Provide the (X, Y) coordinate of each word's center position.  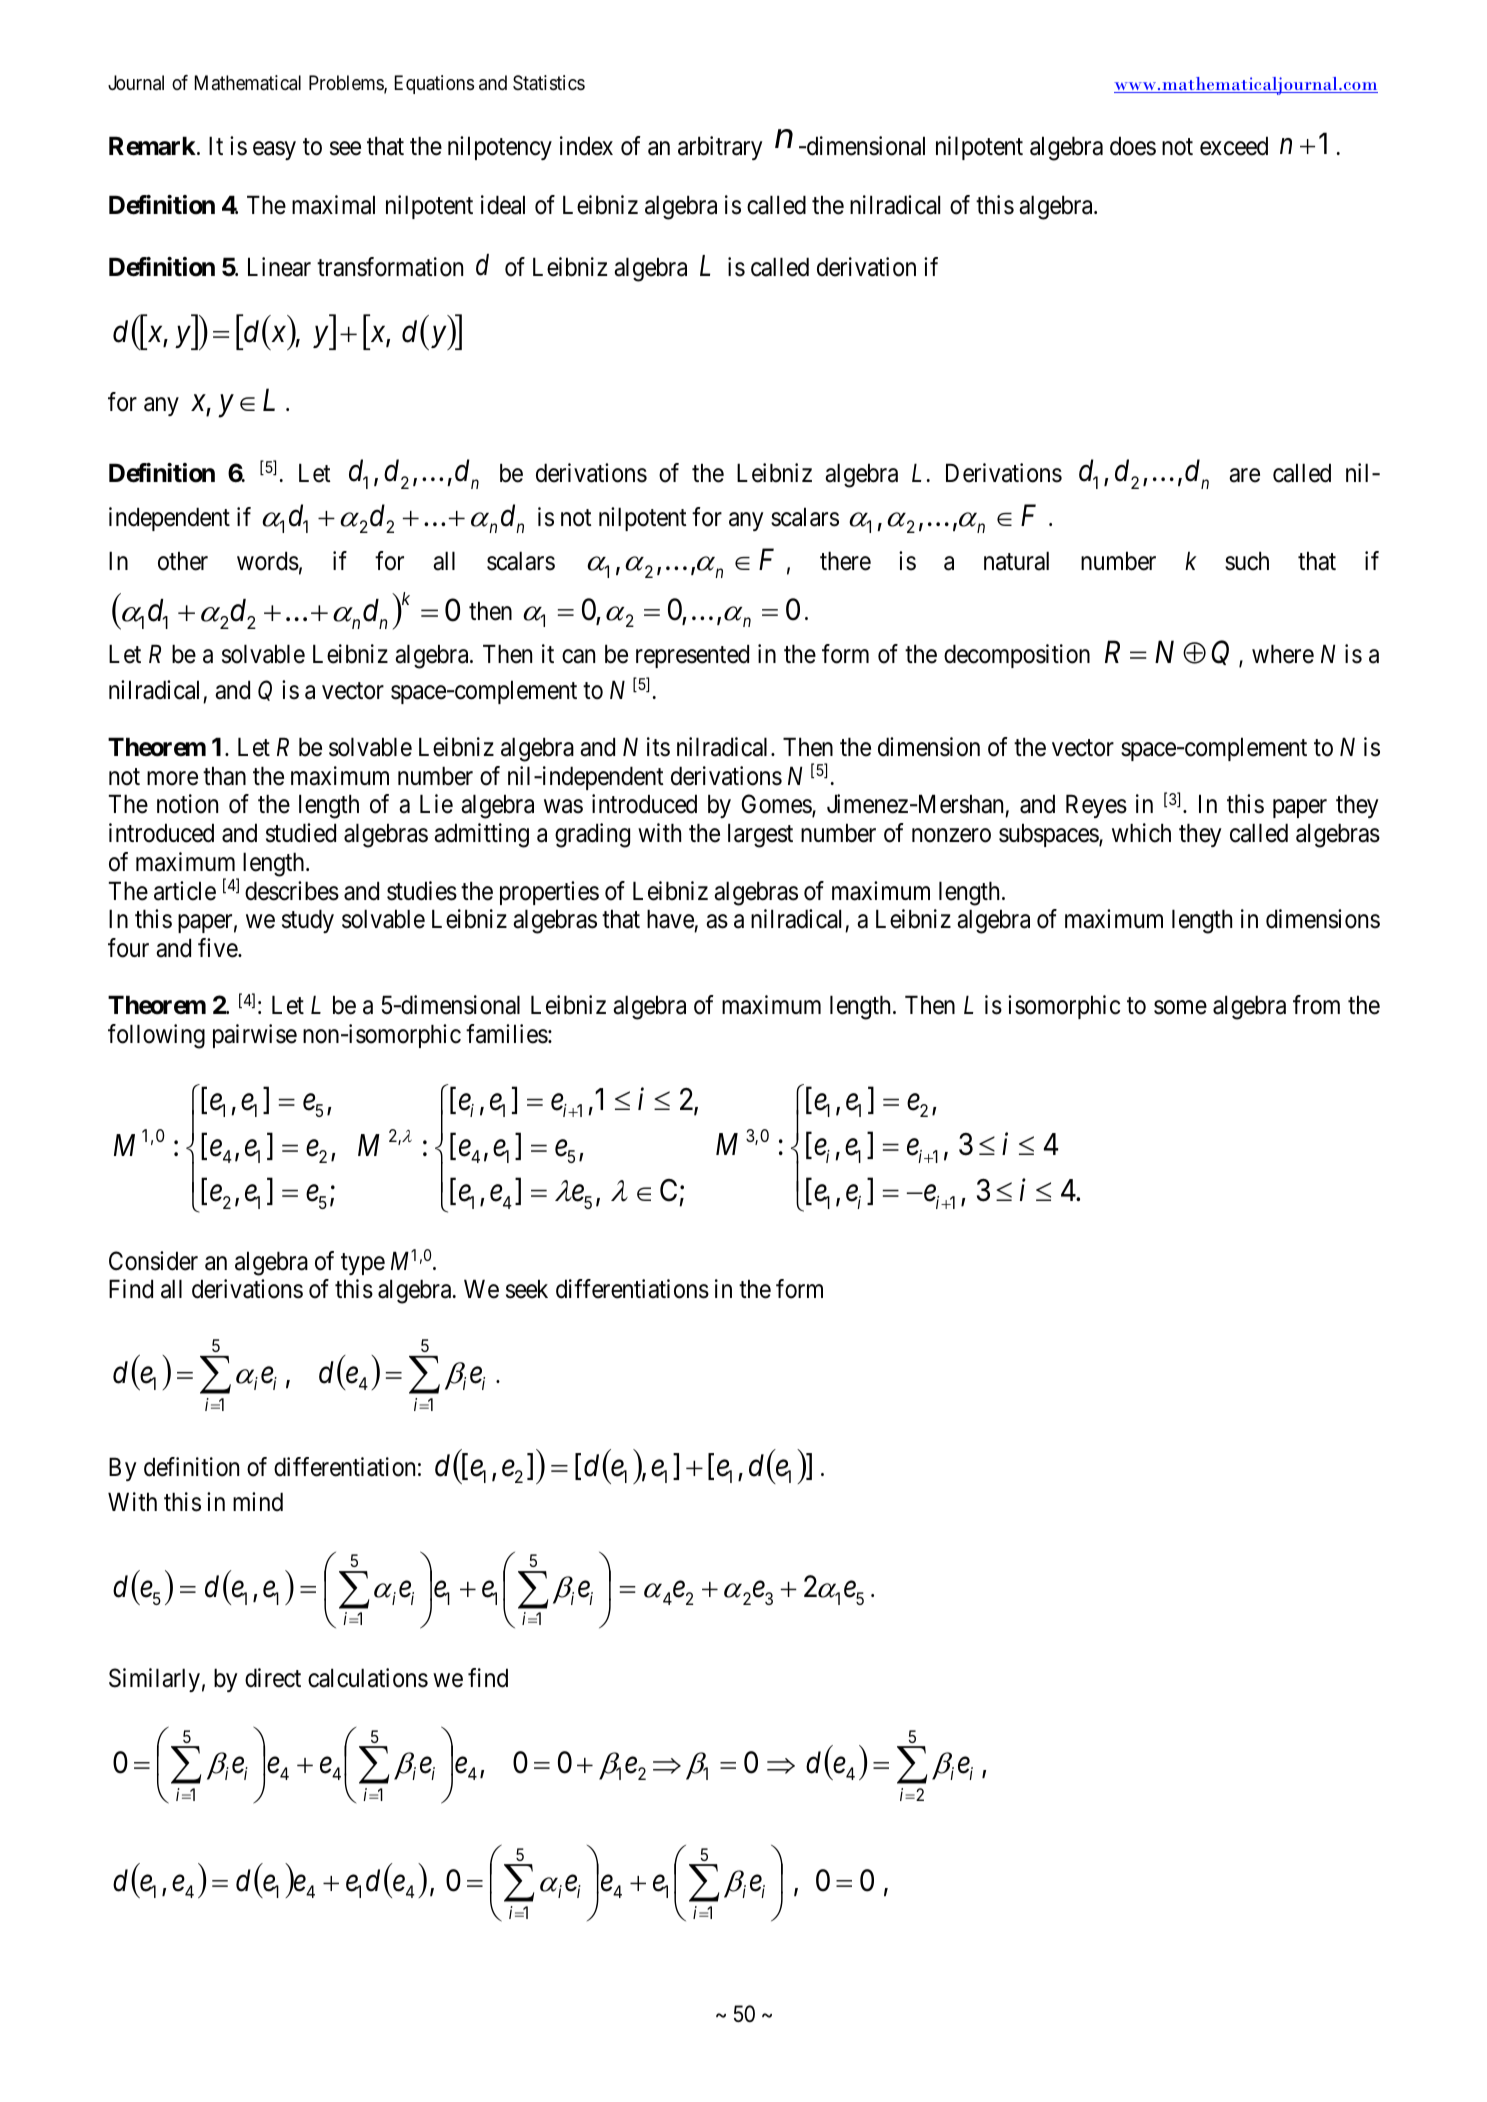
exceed (1234, 146)
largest (760, 835)
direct (273, 1678)
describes (292, 891)
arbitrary (720, 148)
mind (258, 1502)
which (1141, 833)
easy (274, 151)
